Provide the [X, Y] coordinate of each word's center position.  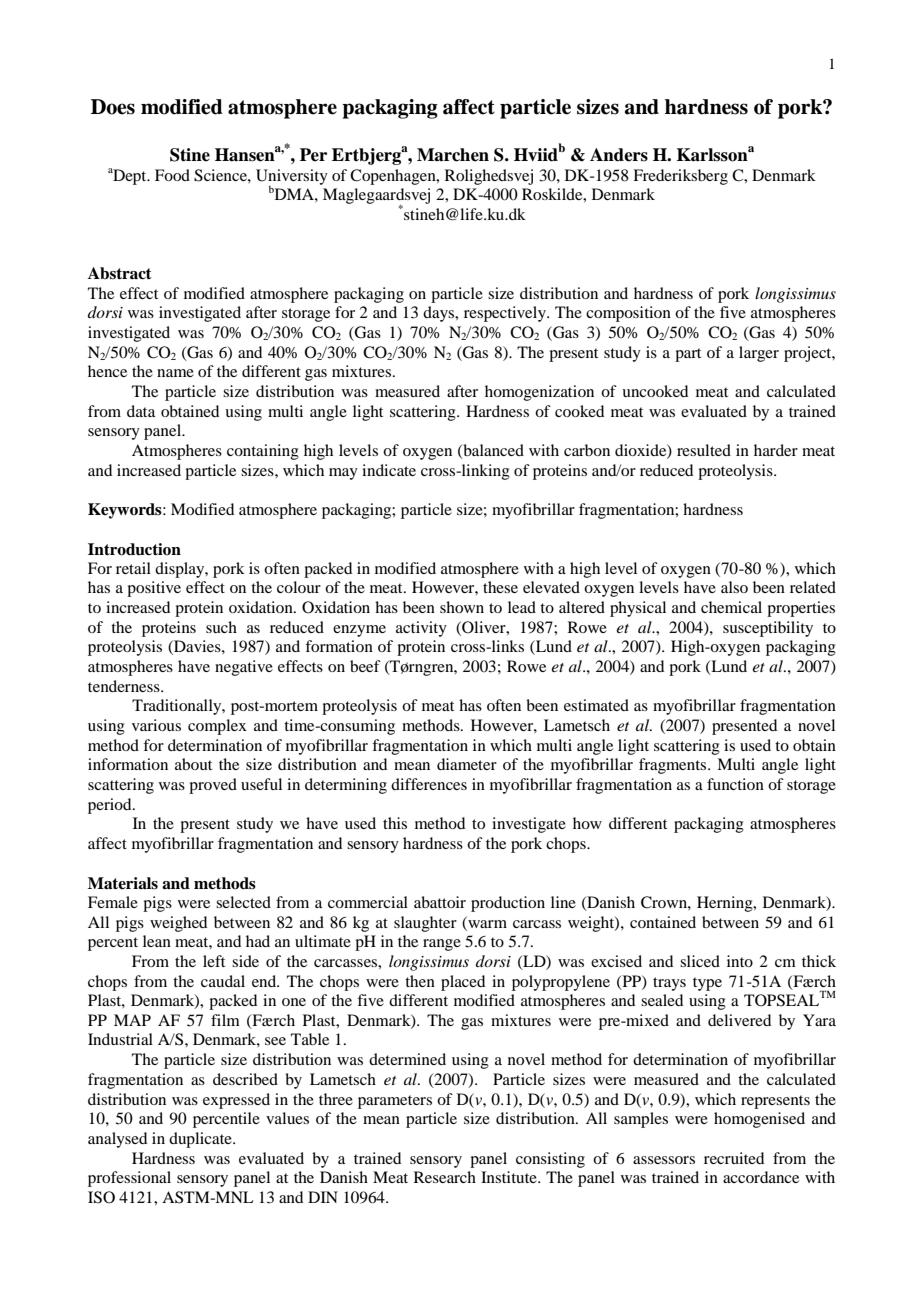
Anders [619, 155]
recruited [734, 1158]
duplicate [201, 1140]
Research [445, 1177]
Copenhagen [394, 177]
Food [172, 175]
